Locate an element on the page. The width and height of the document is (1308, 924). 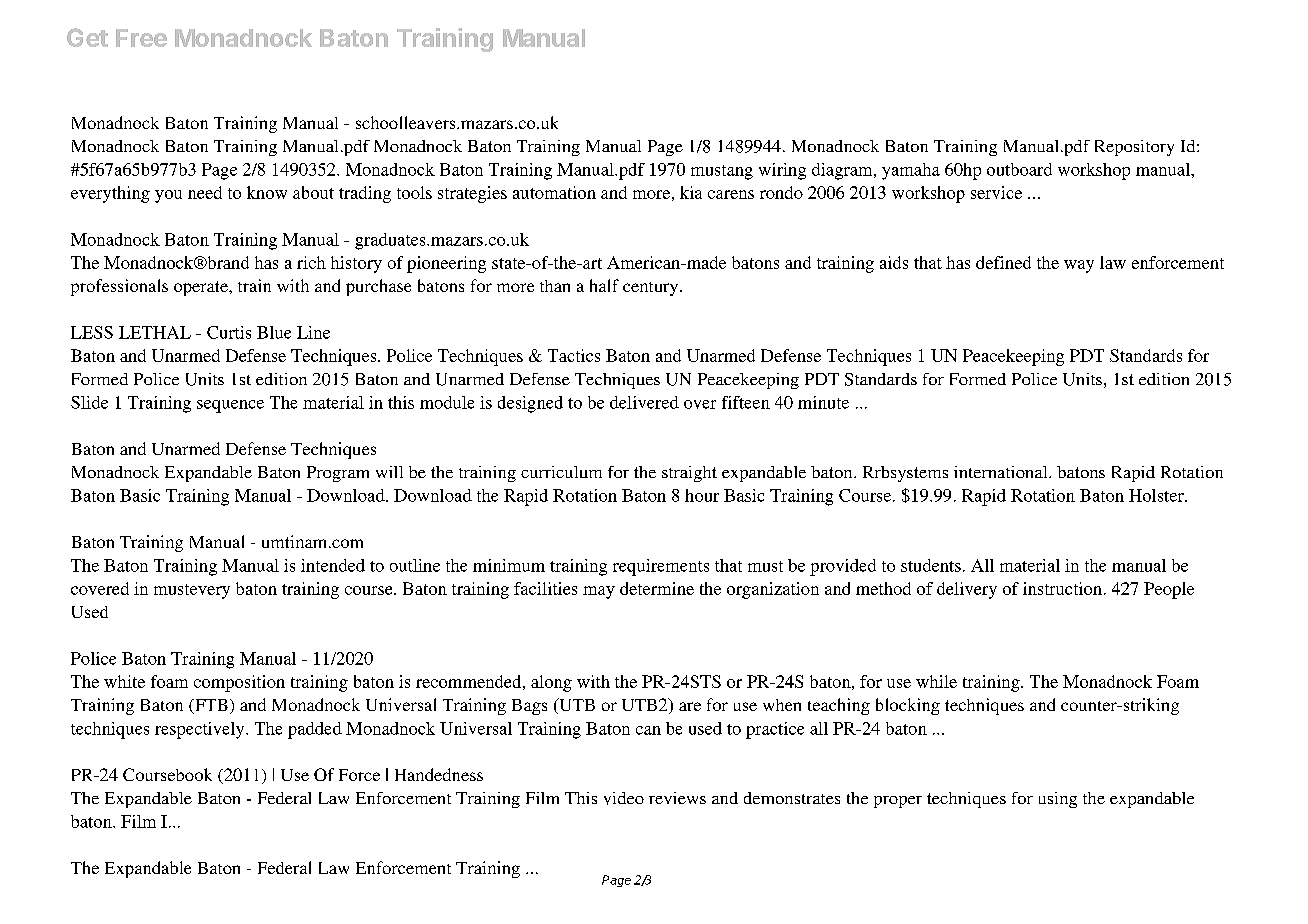
respectively is located at coordinates (201, 730).
